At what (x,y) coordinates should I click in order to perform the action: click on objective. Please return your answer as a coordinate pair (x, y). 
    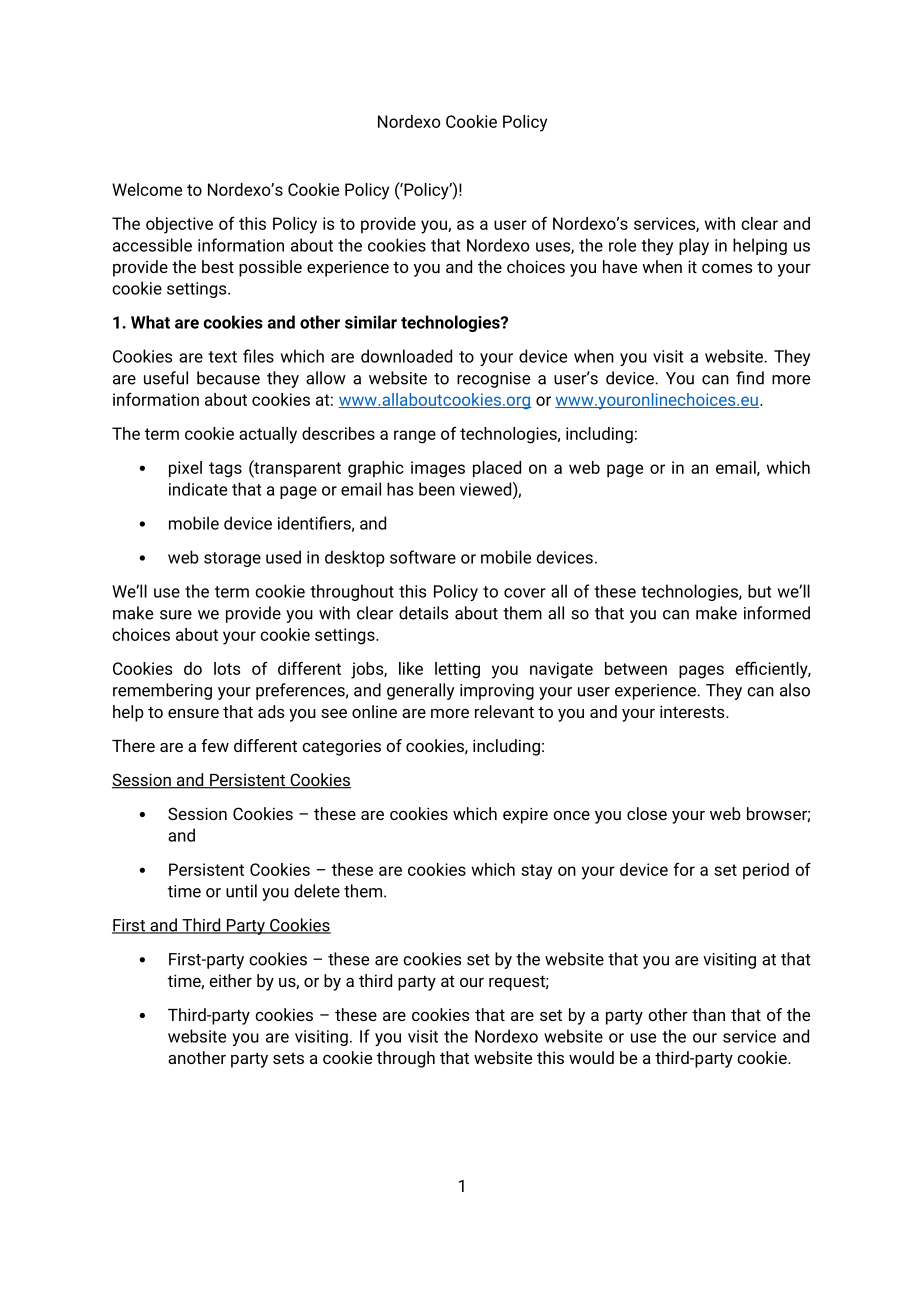
    Looking at the image, I should click on (179, 225).
